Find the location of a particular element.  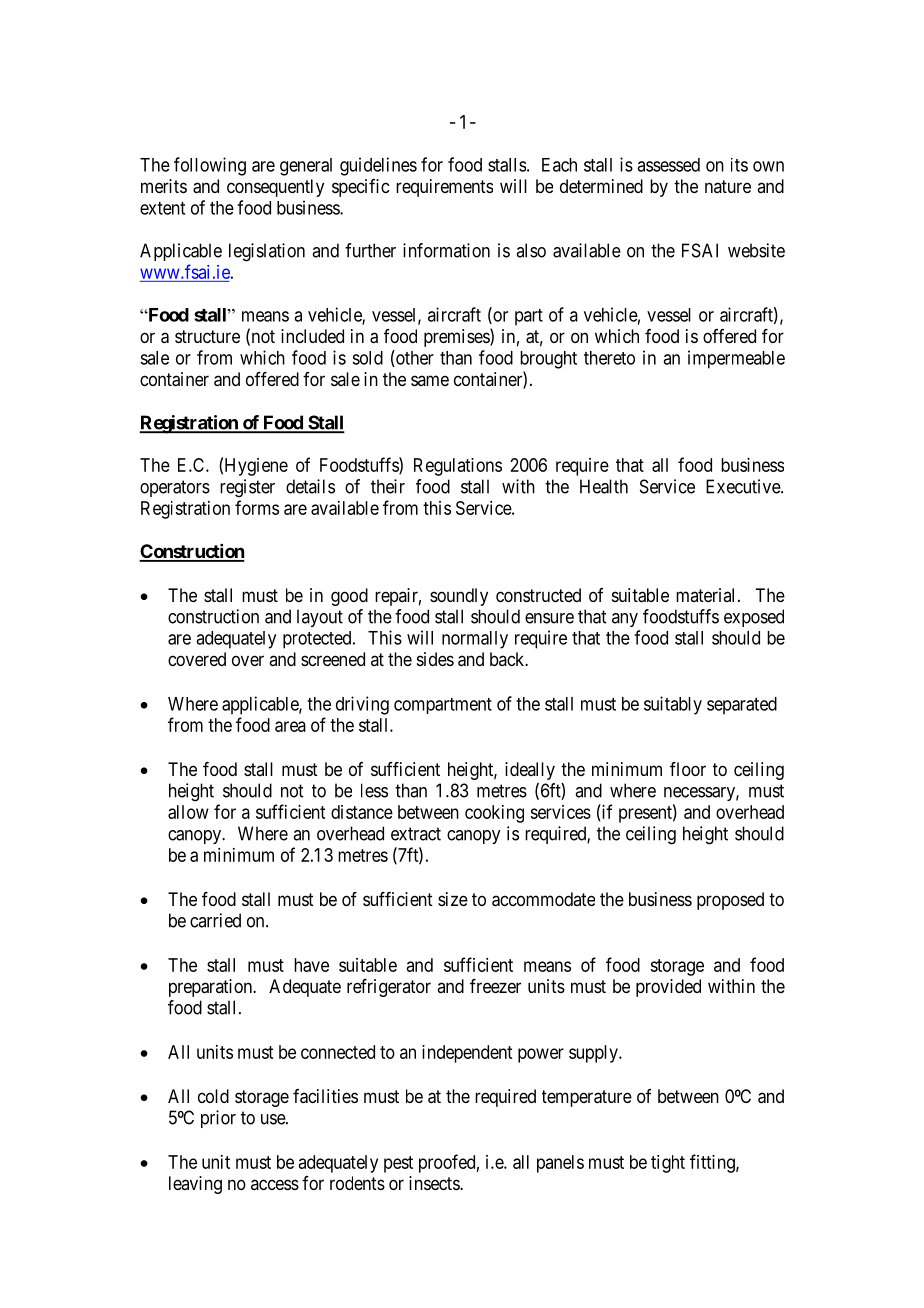

floor is located at coordinates (688, 769).
